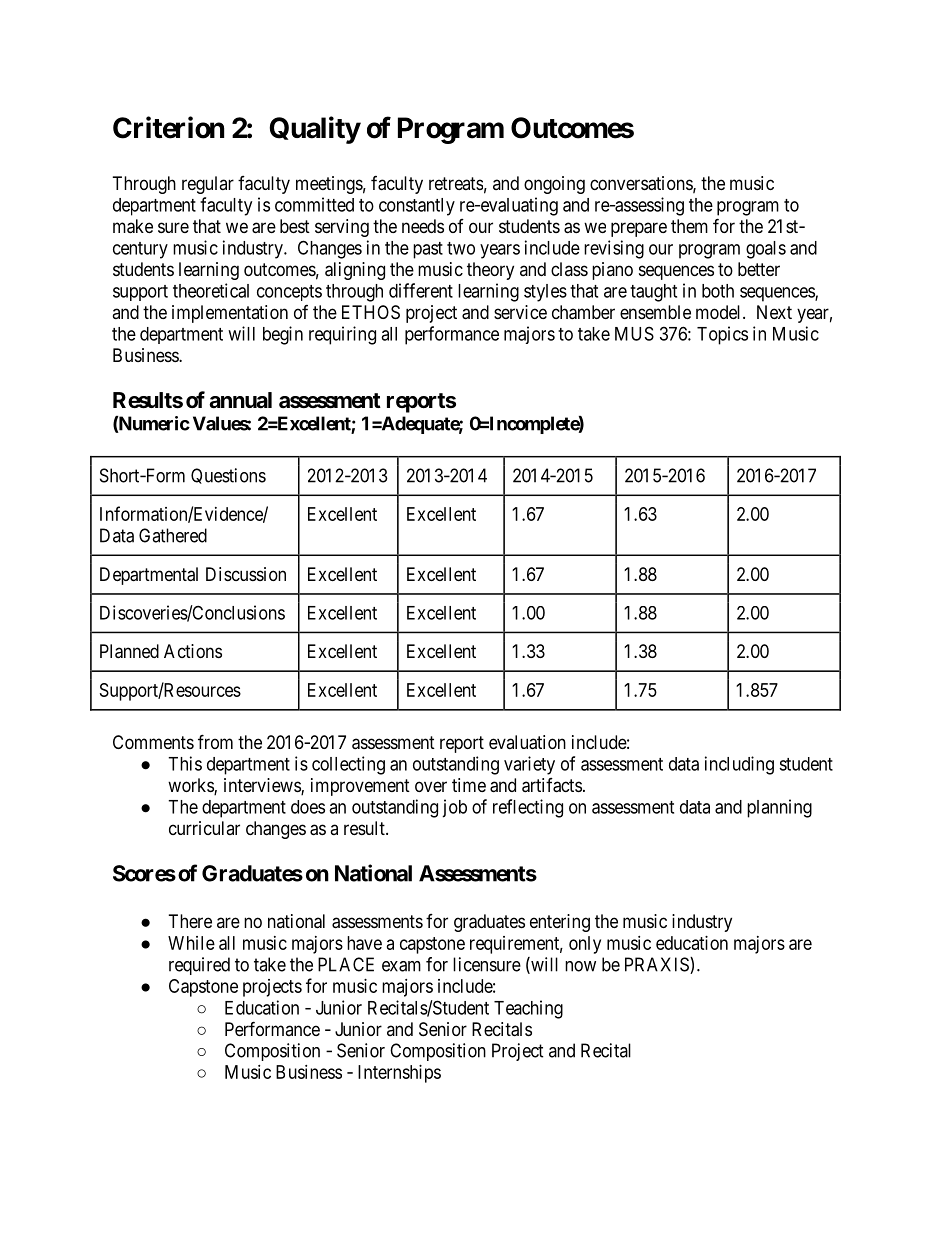 This screenshot has width=952, height=1233. Describe the element at coordinates (520, 312) in the screenshot. I see `service` at that location.
